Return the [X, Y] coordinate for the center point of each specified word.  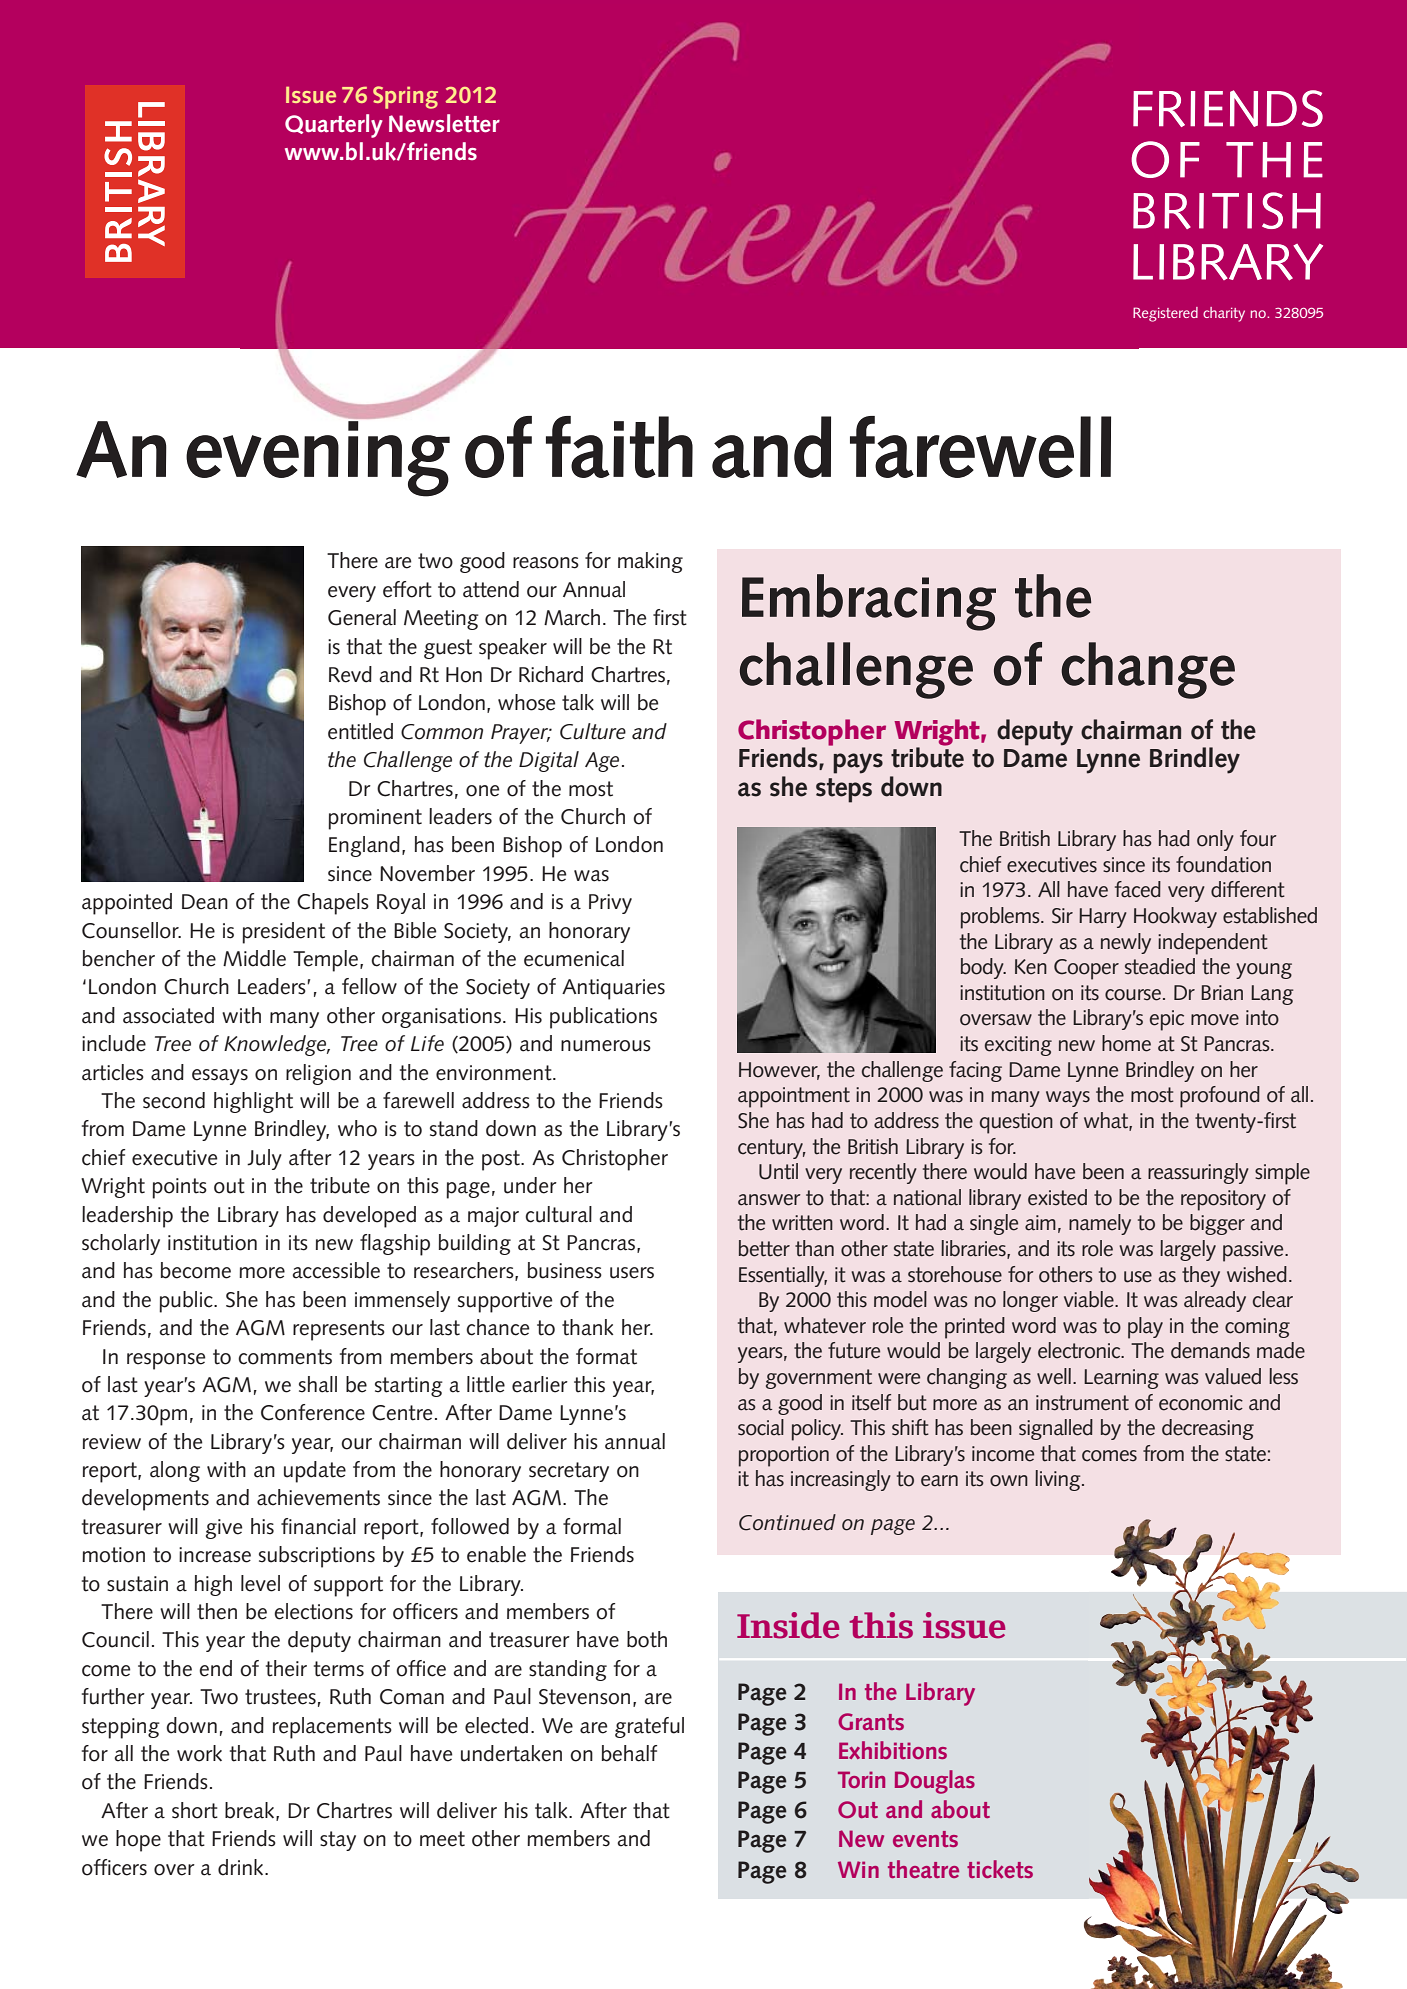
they [1201, 1276]
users [632, 1273]
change [1148, 670]
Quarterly [334, 126]
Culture [593, 731]
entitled [360, 731]
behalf [629, 1753]
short [195, 1810]
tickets [1000, 1869]
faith [619, 447]
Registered [1165, 314]
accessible [336, 1270]
